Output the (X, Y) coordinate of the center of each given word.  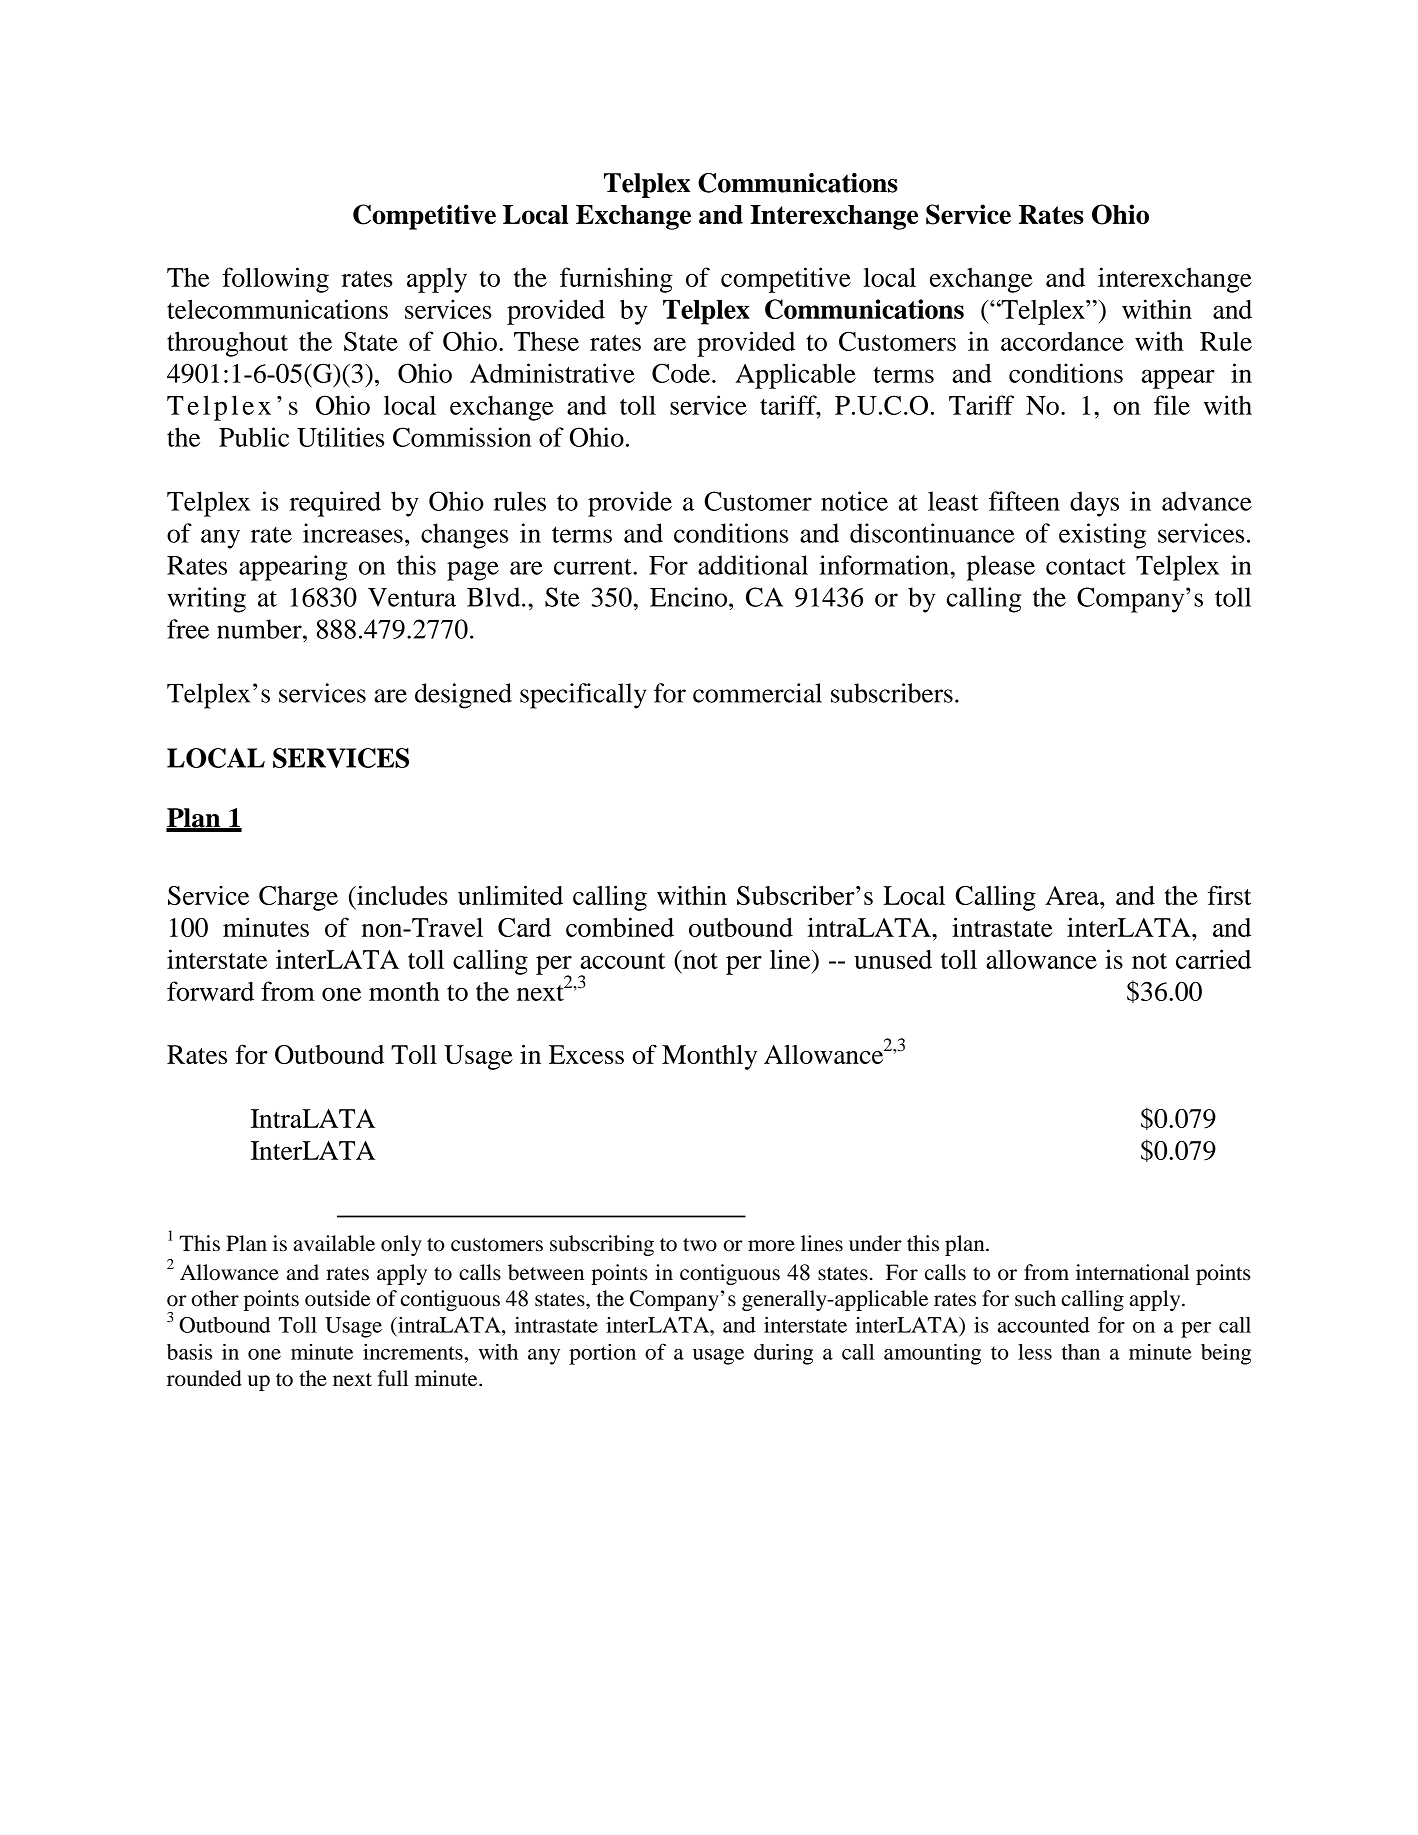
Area (1073, 895)
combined (620, 927)
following (275, 280)
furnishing (616, 280)
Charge (298, 898)
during (783, 1354)
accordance (1062, 341)
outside (337, 1298)
